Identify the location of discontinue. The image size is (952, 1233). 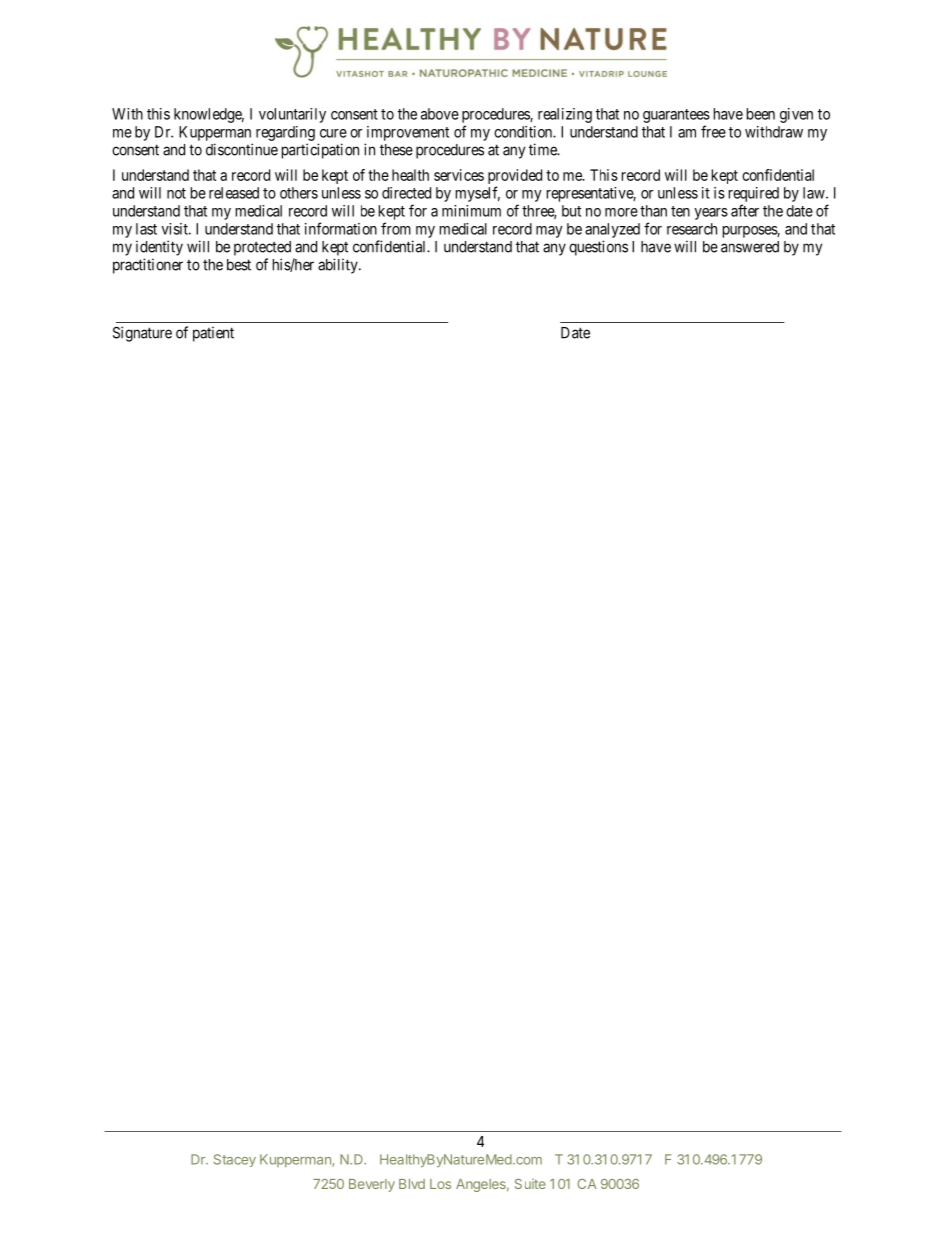
(242, 149).
